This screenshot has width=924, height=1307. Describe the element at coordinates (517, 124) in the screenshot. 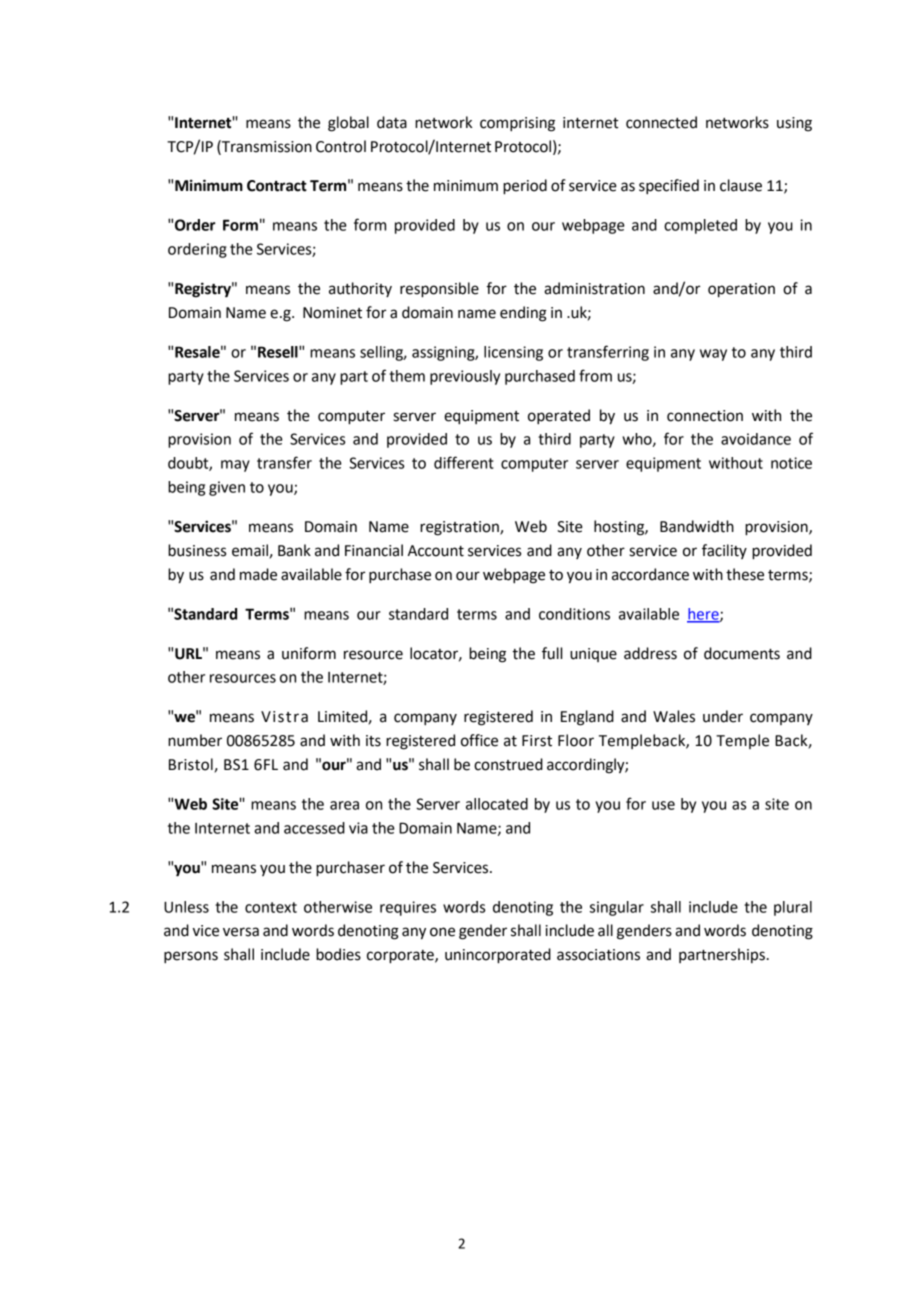

I see `comprising` at that location.
